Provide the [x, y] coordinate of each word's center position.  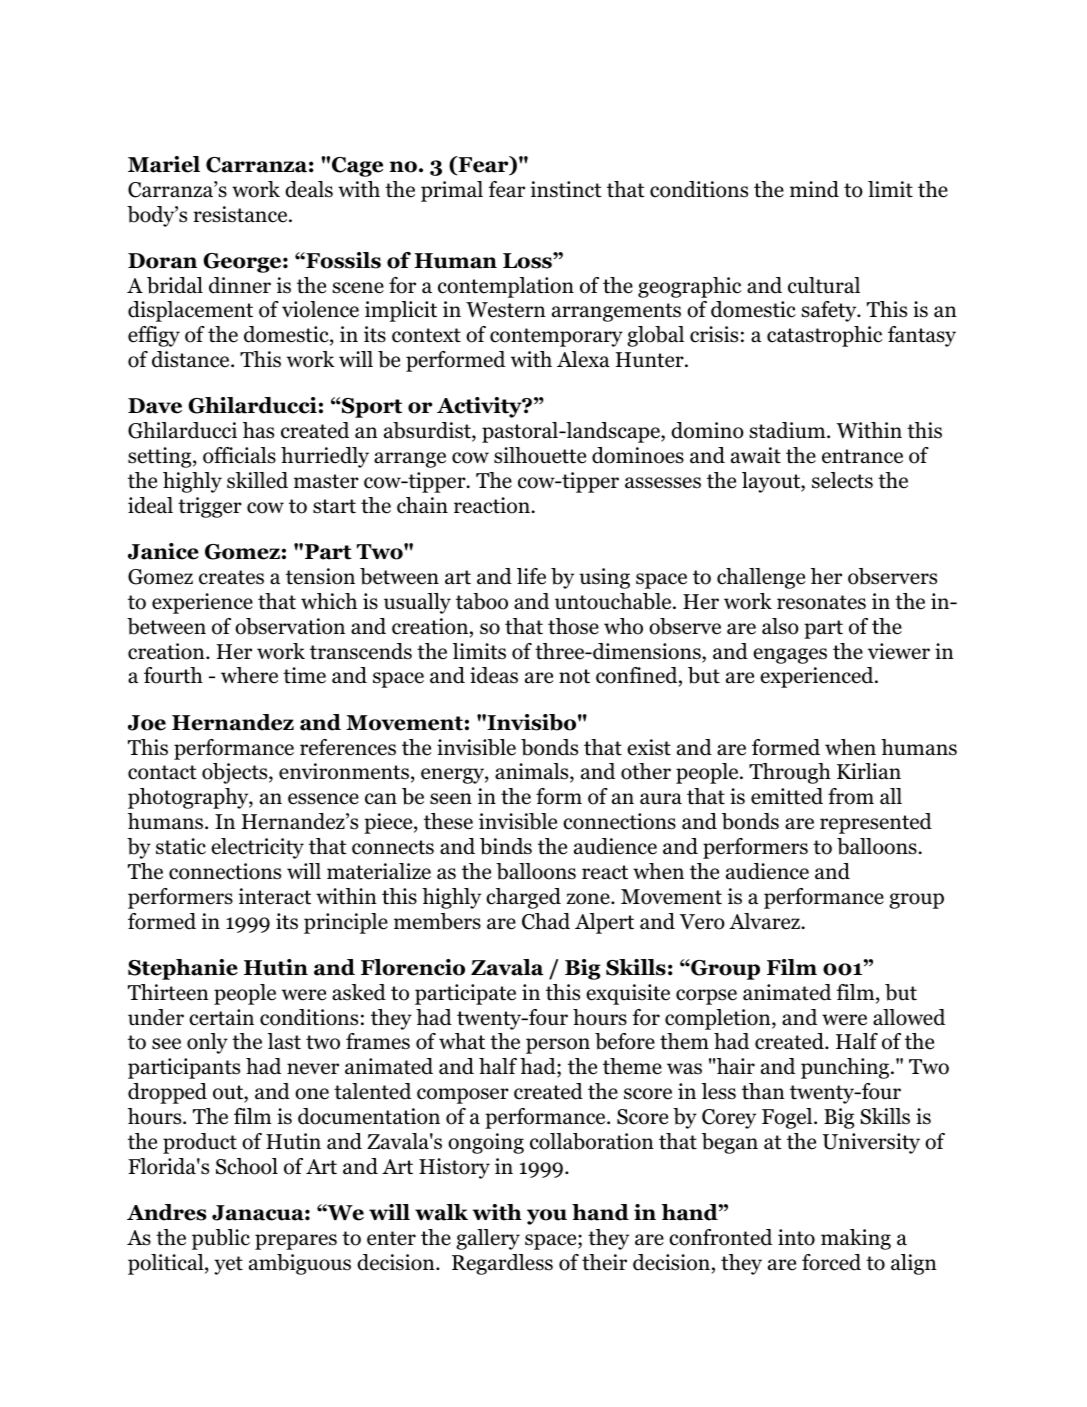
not [574, 676]
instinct [566, 189]
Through [790, 773]
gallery [488, 1239]
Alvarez [765, 921]
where [249, 675]
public [221, 1239]
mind [814, 189]
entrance [862, 456]
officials [239, 455]
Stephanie [183, 969]
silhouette [540, 455]
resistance [241, 214]
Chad [546, 921]
